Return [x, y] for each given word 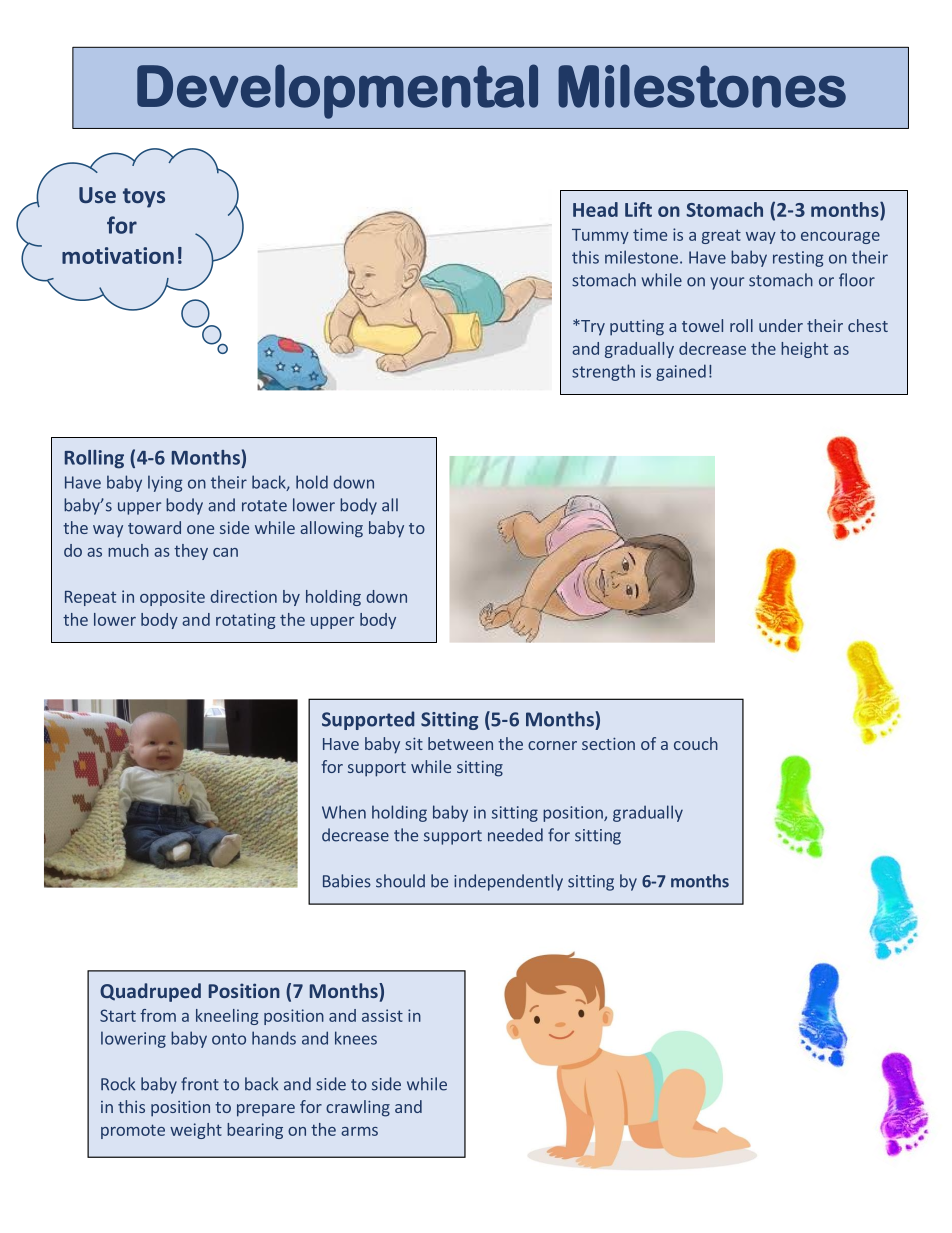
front [200, 1084]
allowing [331, 529]
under [781, 325]
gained [681, 372]
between [460, 743]
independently [508, 882]
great [721, 236]
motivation [118, 255]
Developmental [337, 91]
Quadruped [150, 992]
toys [144, 198]
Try [592, 328]
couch [696, 743]
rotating [246, 621]
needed [515, 835]
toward [154, 527]
